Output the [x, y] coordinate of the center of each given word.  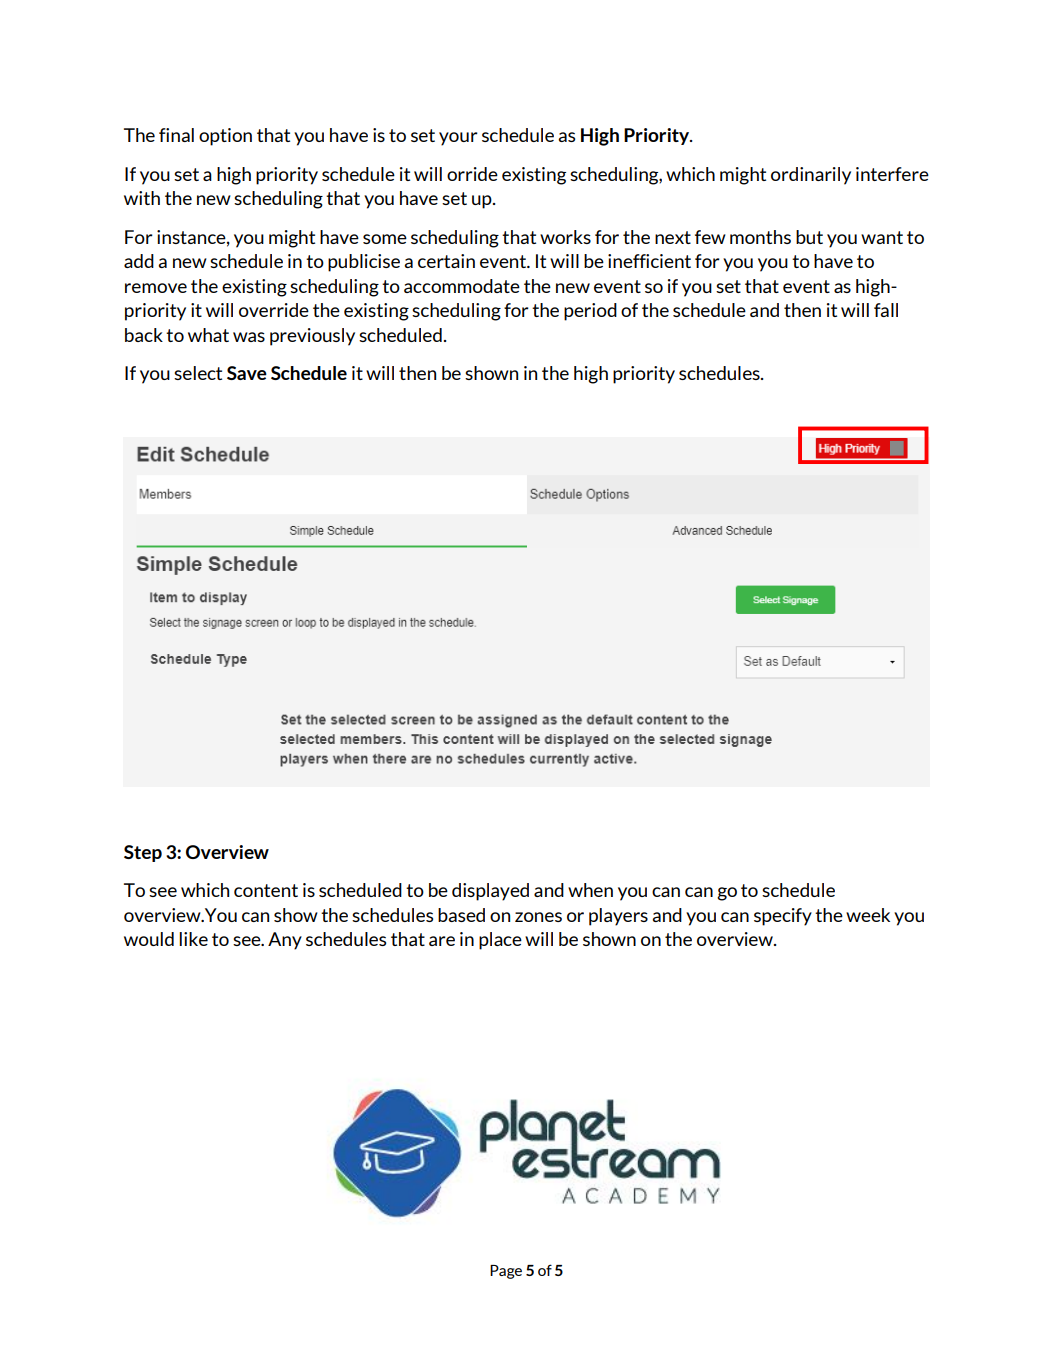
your [458, 139]
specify [783, 917]
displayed [490, 892]
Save [247, 373]
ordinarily [811, 176]
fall [886, 310]
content [266, 890]
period [590, 312]
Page [506, 1272]
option [225, 137]
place [500, 941]
